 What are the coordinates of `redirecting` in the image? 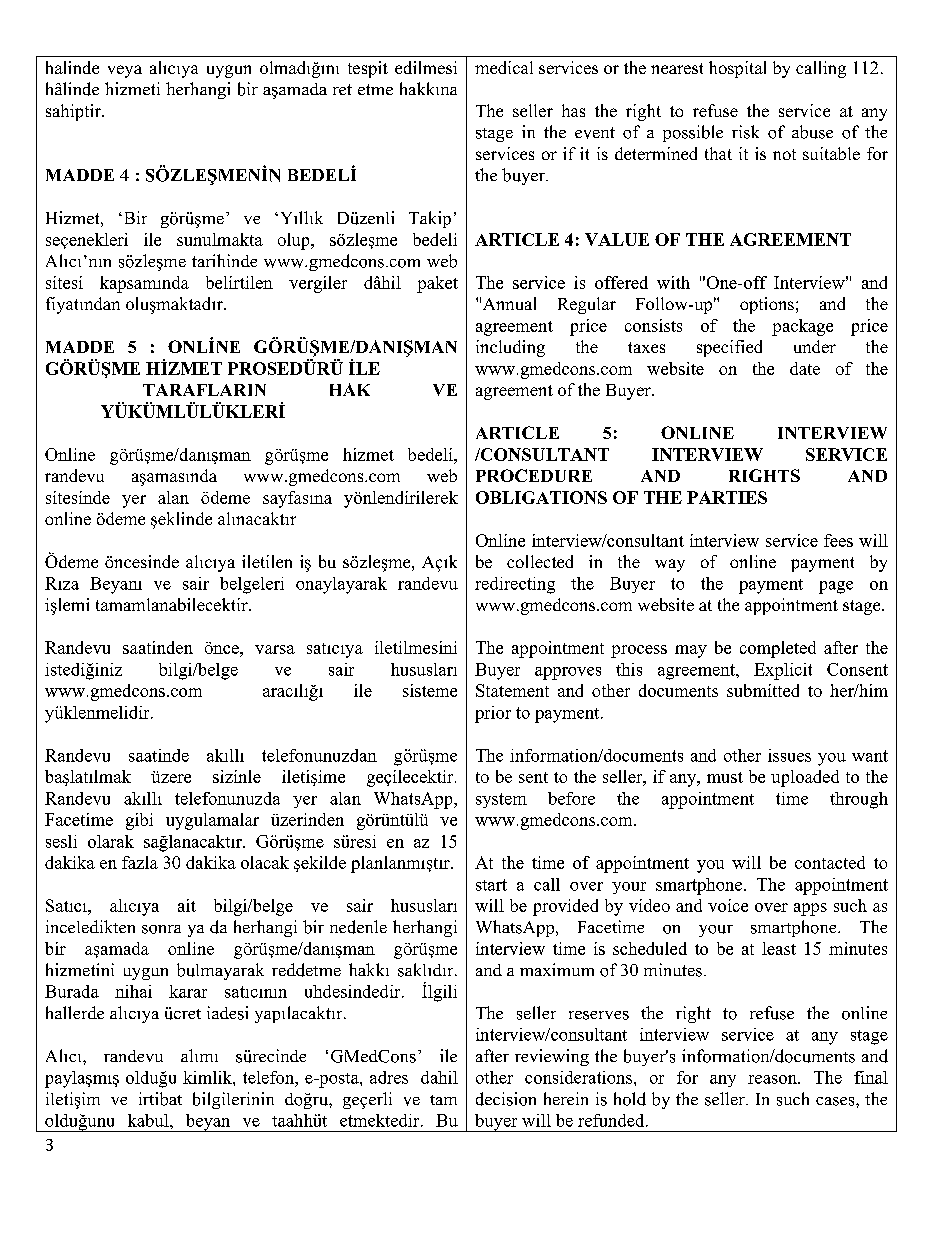 It's located at (515, 585).
